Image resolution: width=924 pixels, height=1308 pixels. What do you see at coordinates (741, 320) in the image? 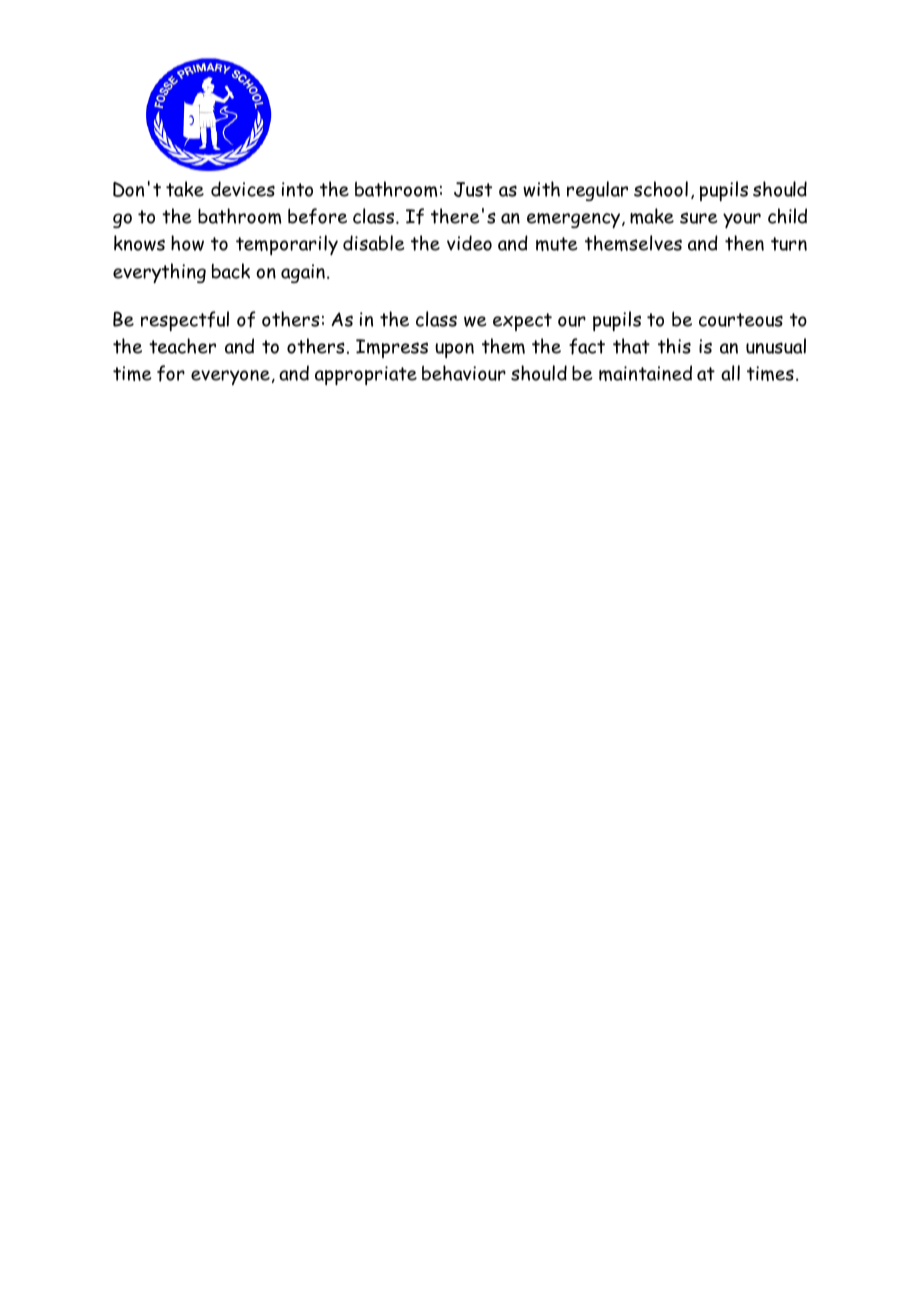
I see `courteous` at bounding box center [741, 320].
